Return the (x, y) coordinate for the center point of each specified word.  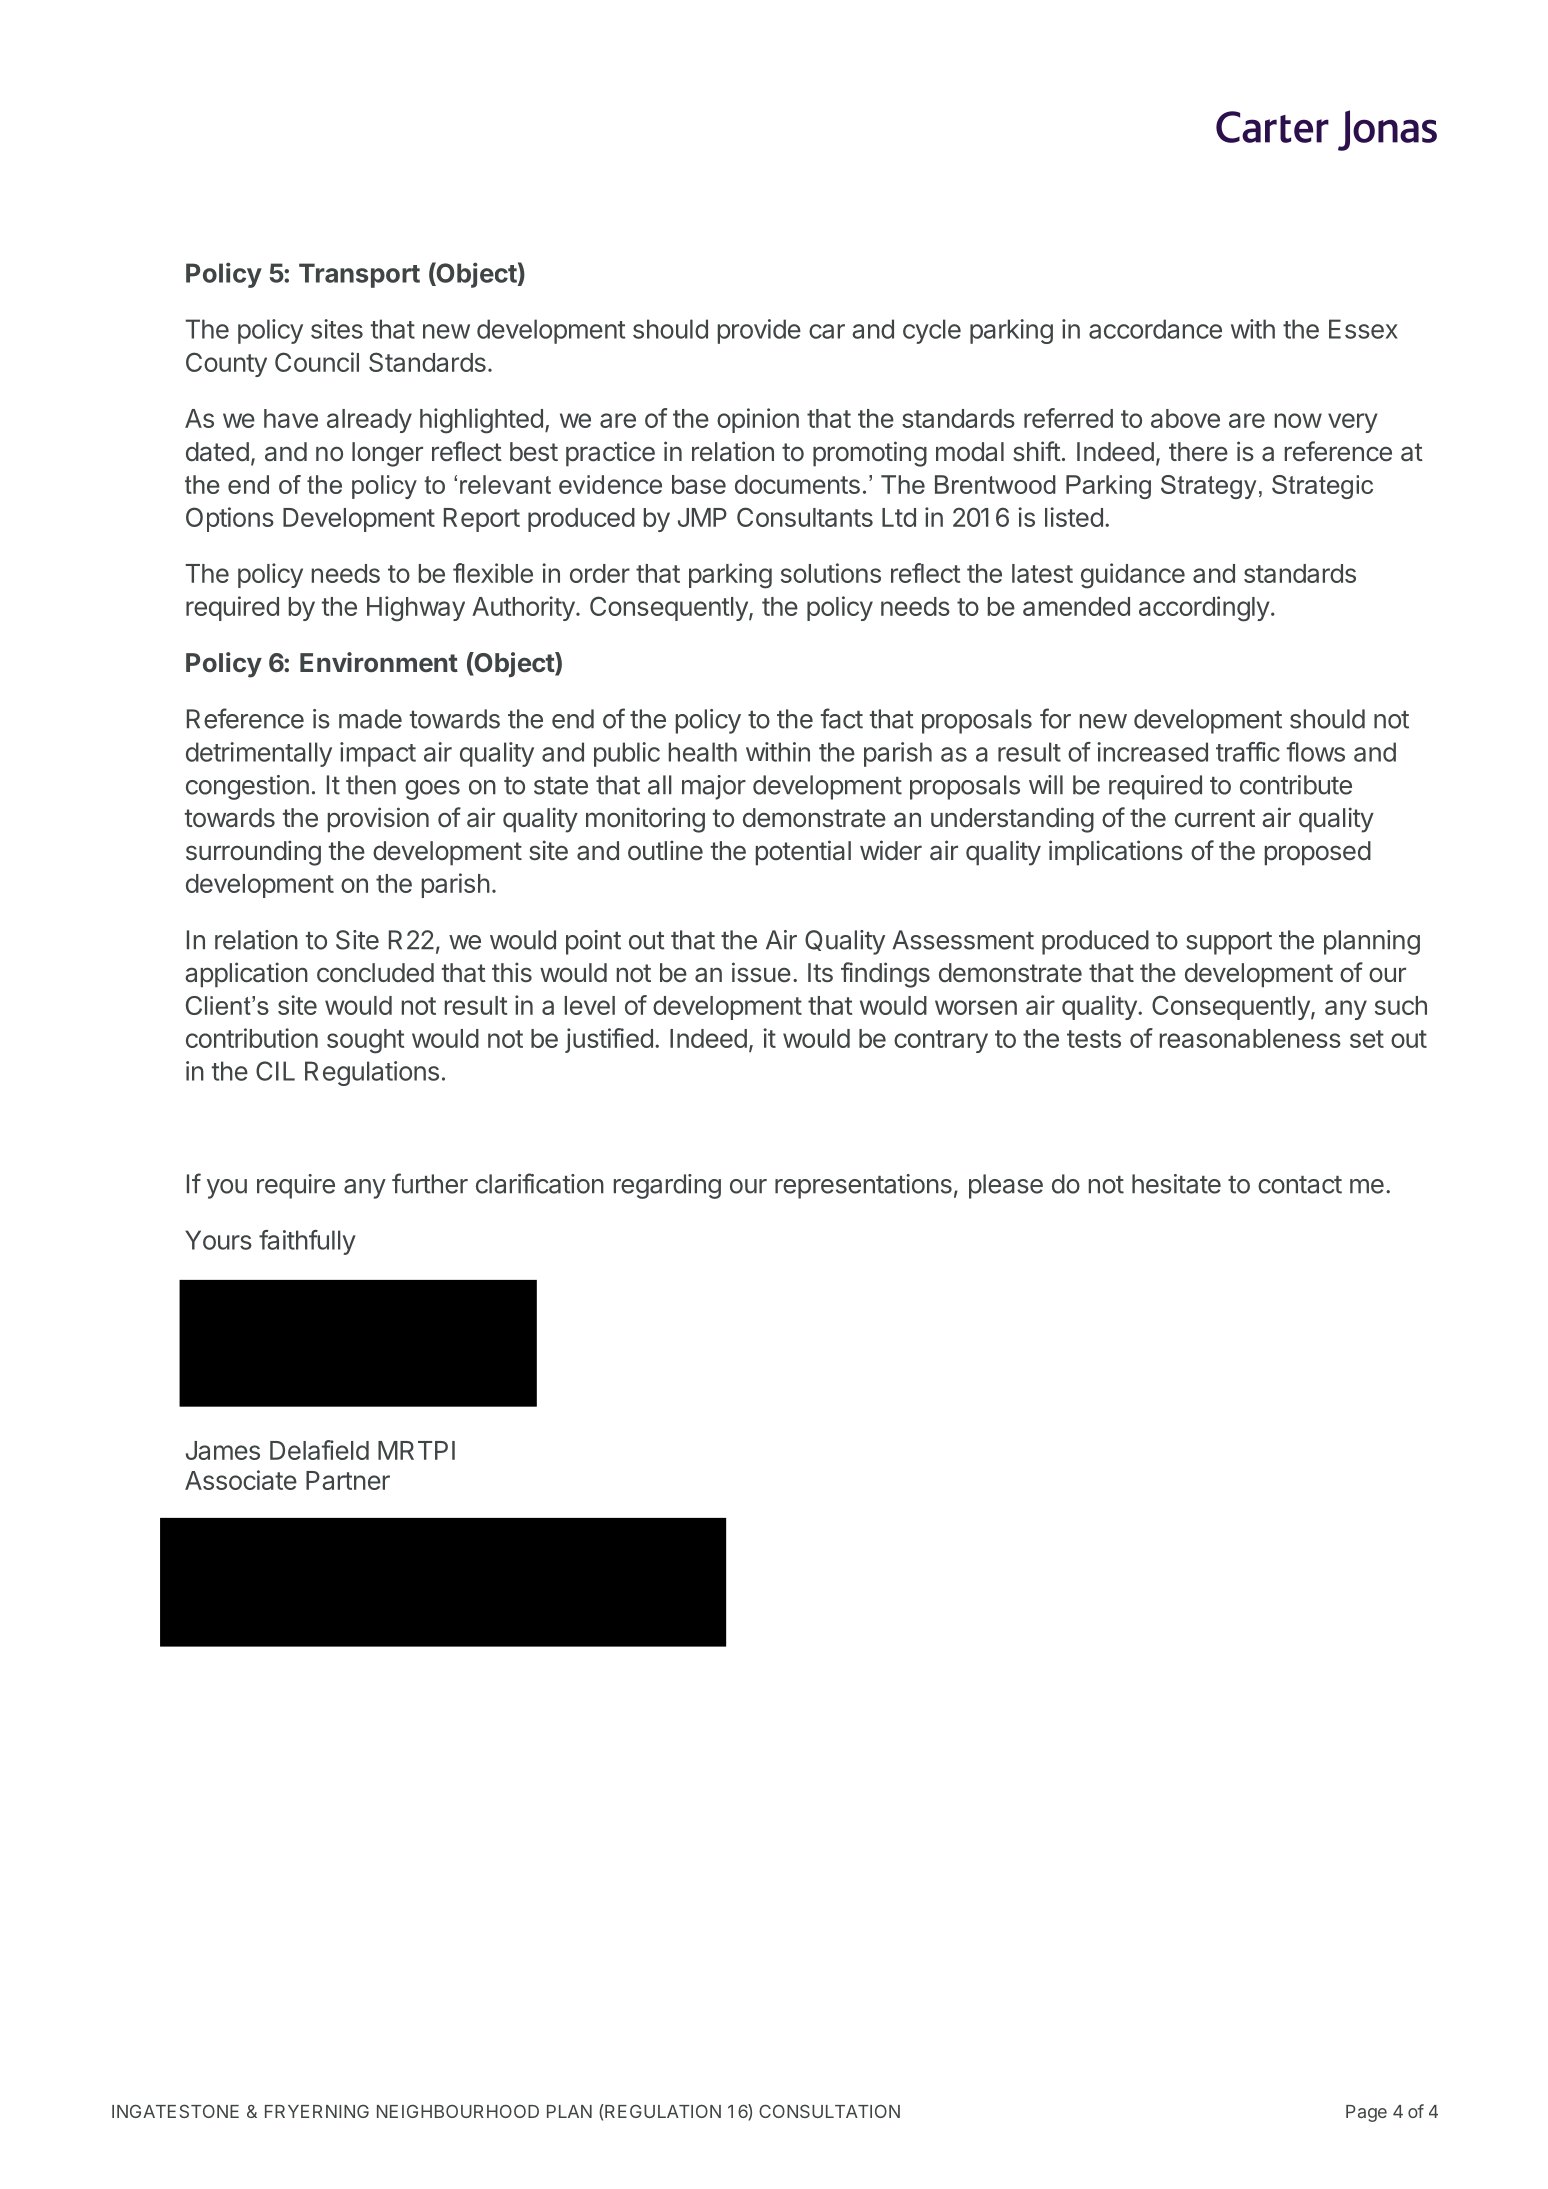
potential (803, 853)
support (1229, 943)
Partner (348, 1480)
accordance (1155, 329)
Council (317, 362)
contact (1300, 1185)
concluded (375, 973)
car (827, 331)
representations (863, 1186)
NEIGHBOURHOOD (458, 2111)
